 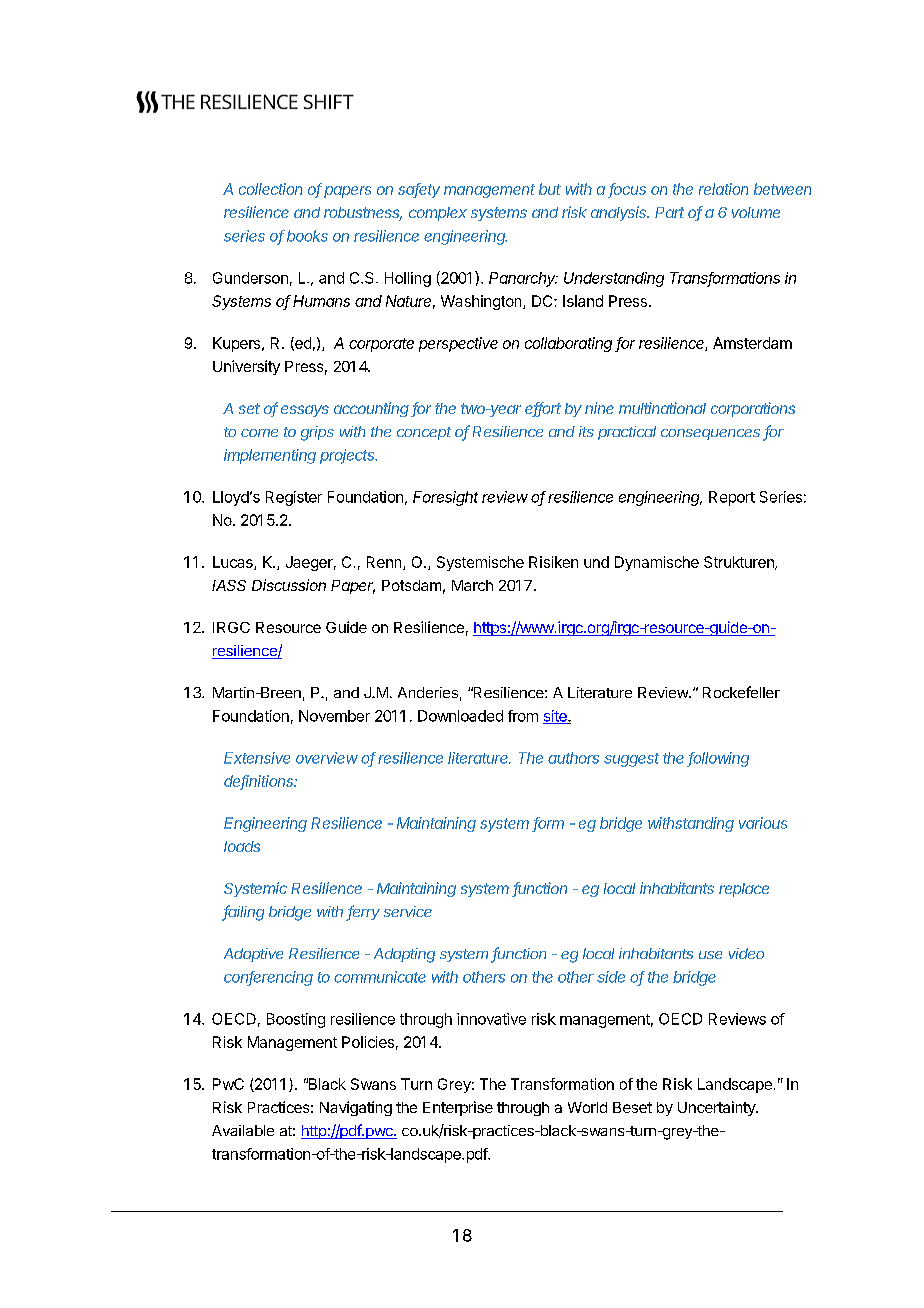 I want to click on Navigating, so click(x=356, y=1108).
